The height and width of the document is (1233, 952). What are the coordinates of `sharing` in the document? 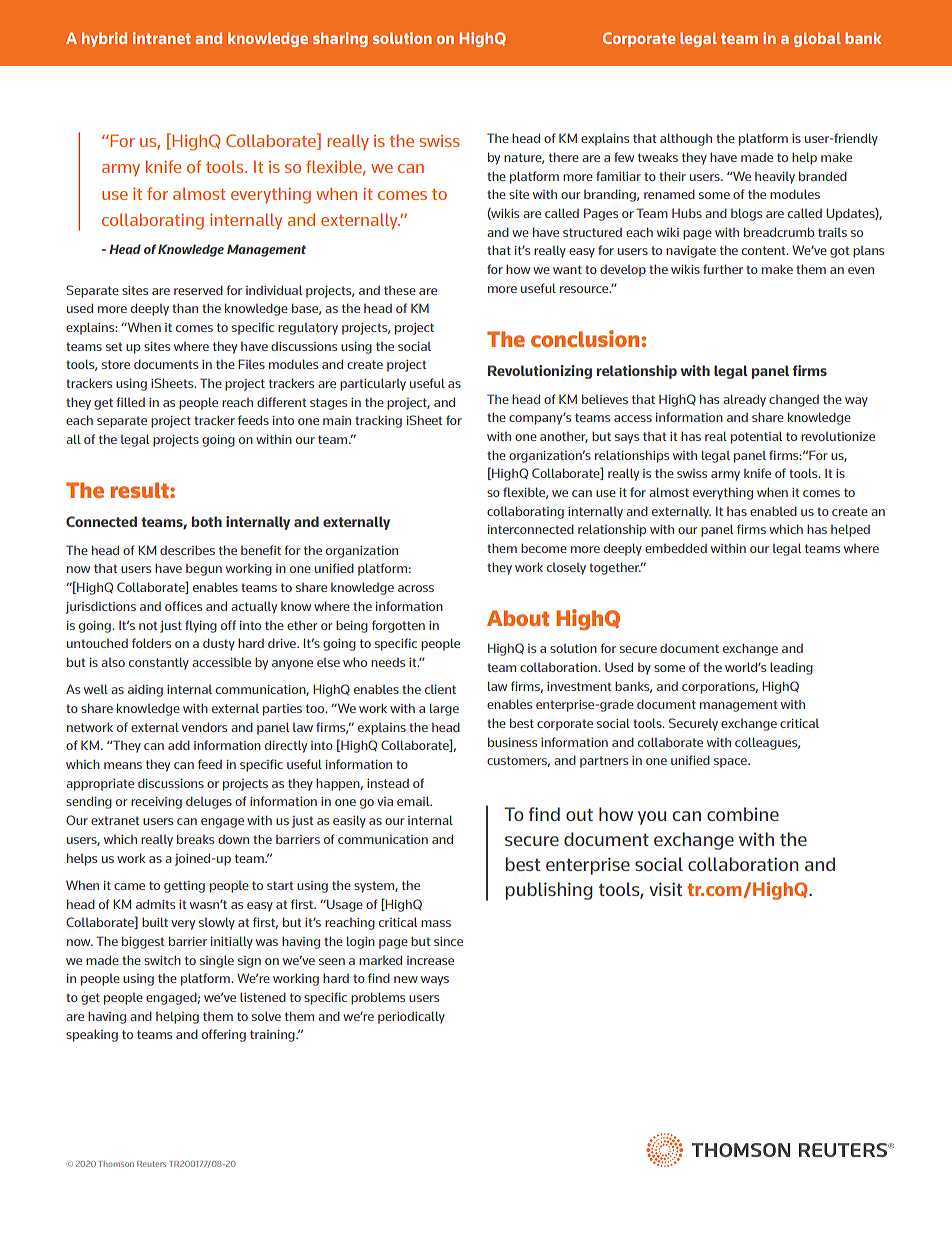 It's located at (340, 39).
